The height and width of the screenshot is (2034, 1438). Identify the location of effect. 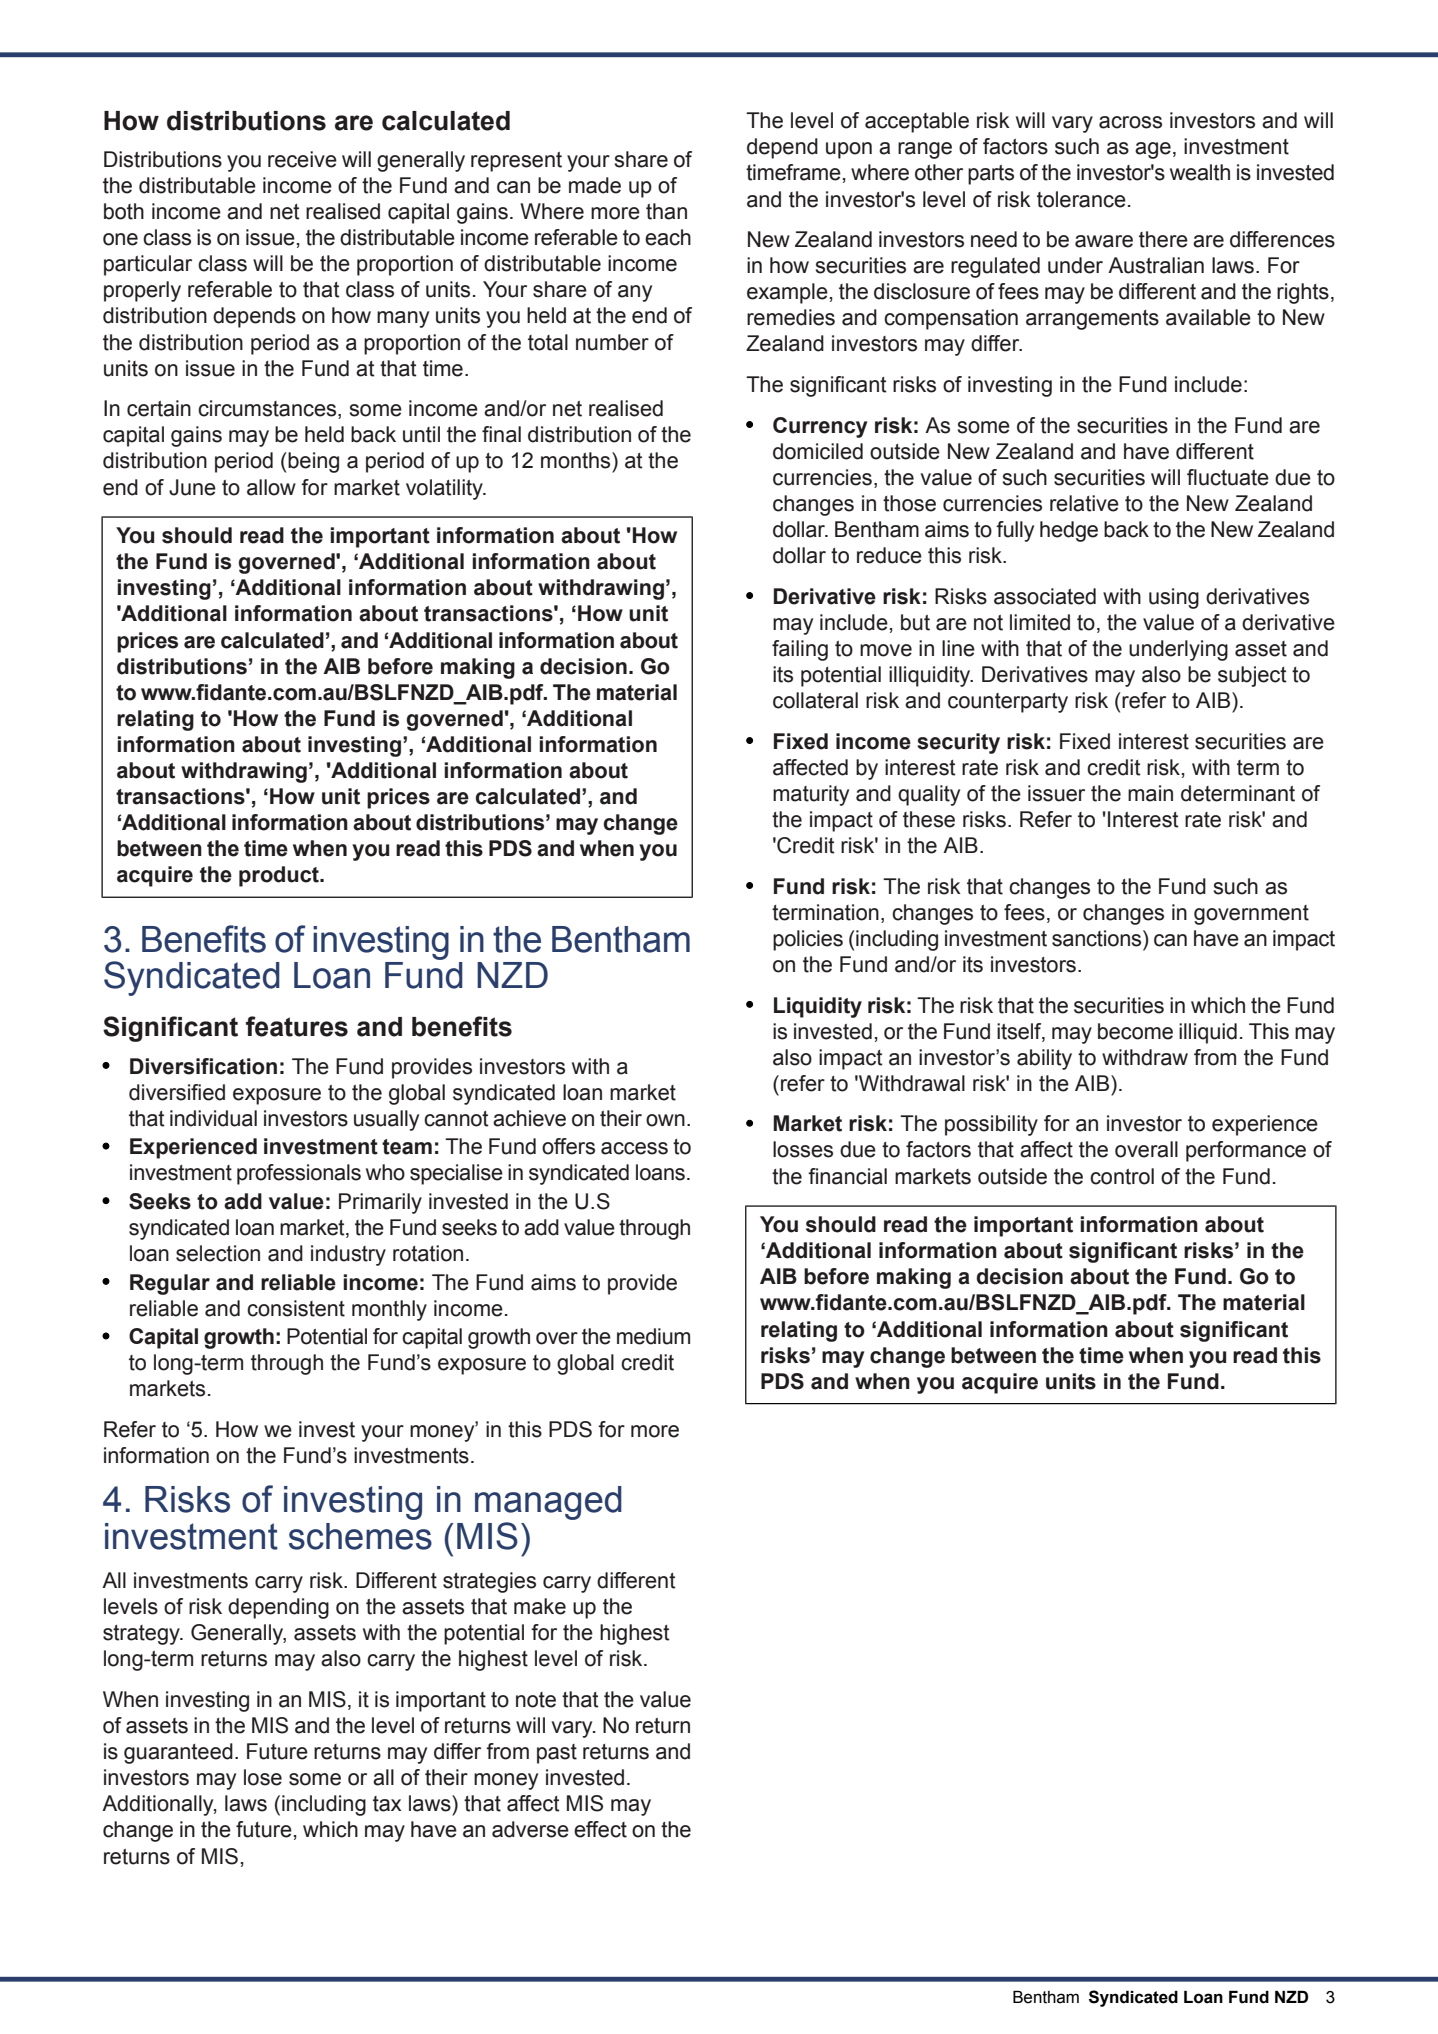
(600, 1829).
